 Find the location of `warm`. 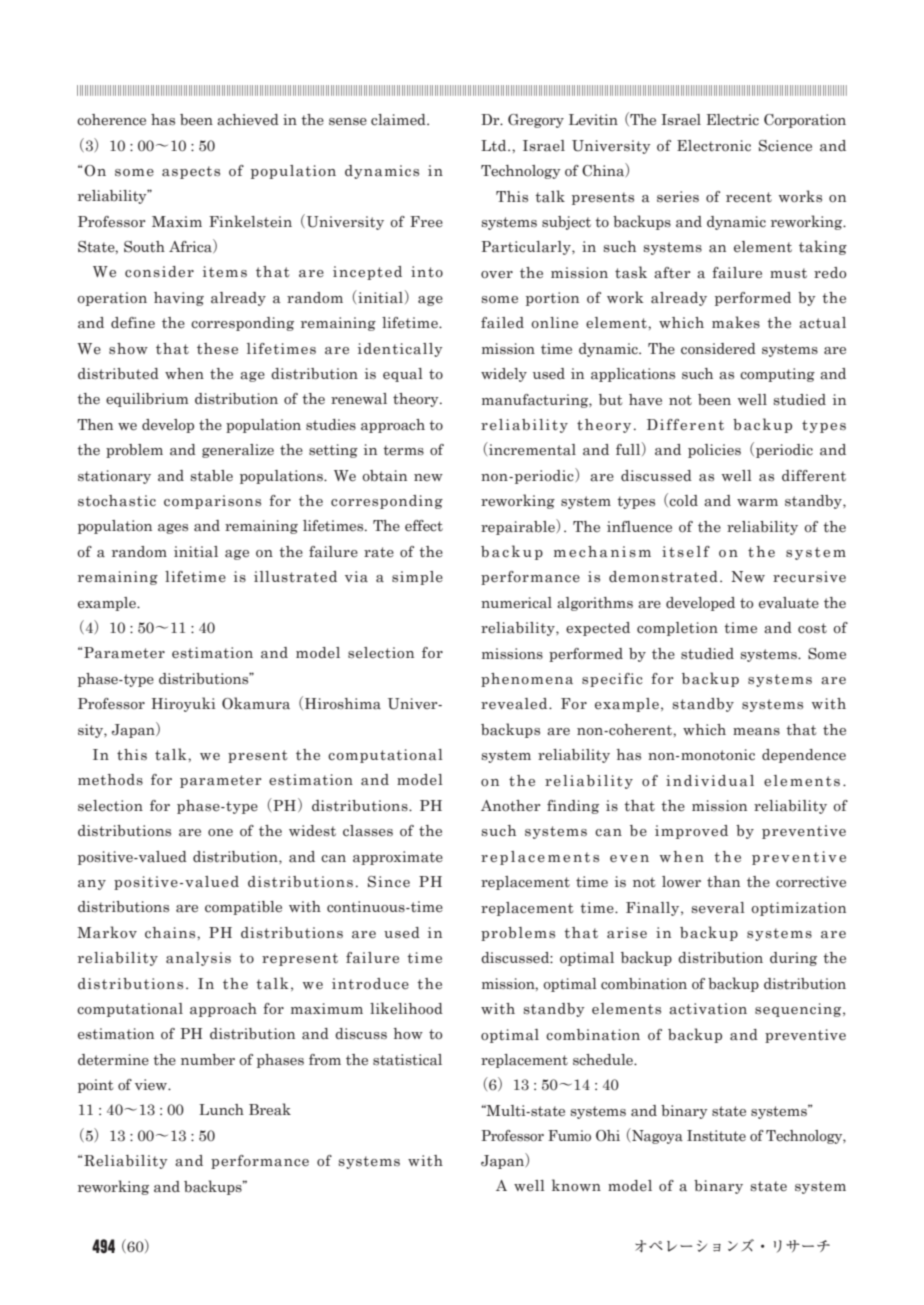

warm is located at coordinates (757, 503).
